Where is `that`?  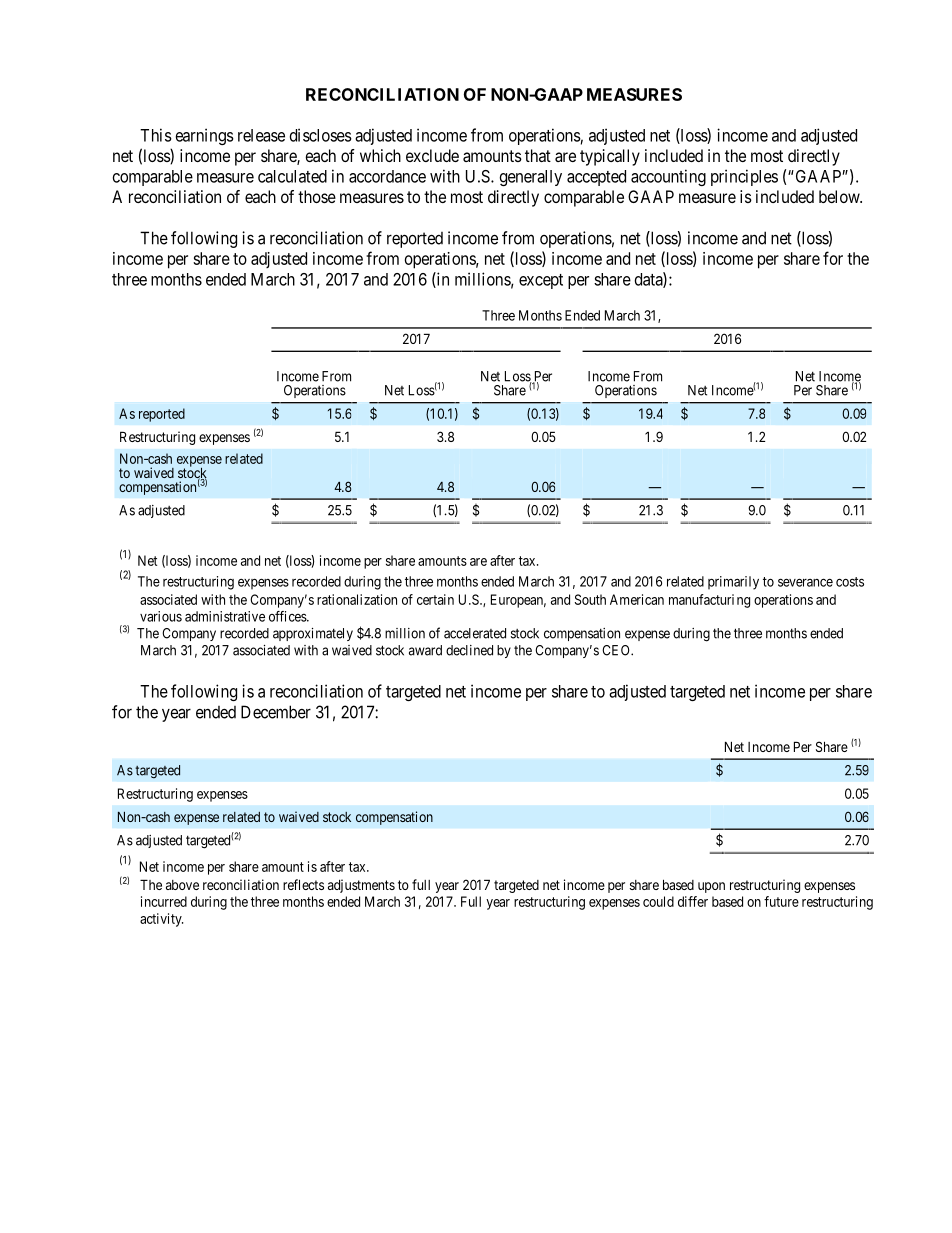
that is located at coordinates (538, 155).
